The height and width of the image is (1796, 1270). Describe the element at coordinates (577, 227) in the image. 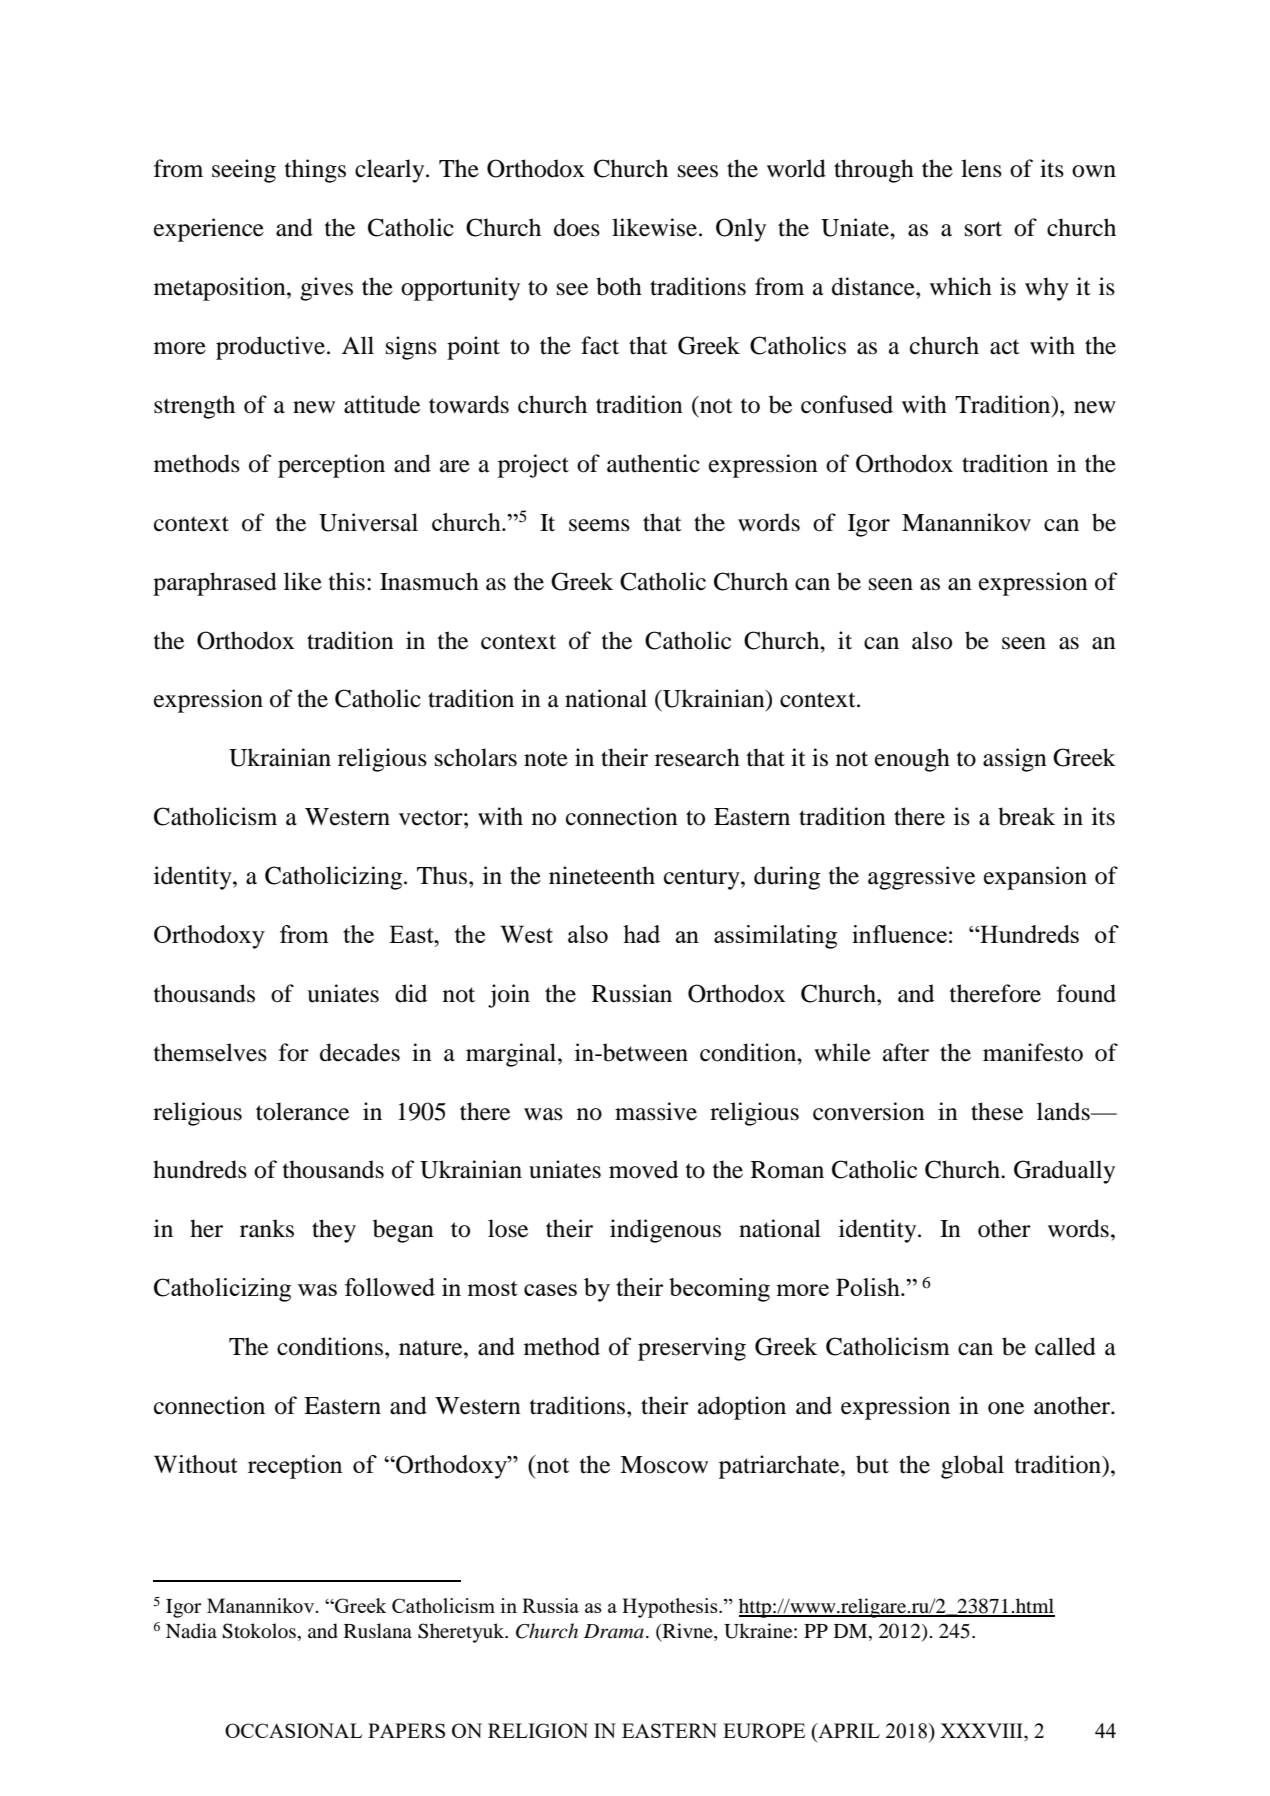

I see `does` at that location.
